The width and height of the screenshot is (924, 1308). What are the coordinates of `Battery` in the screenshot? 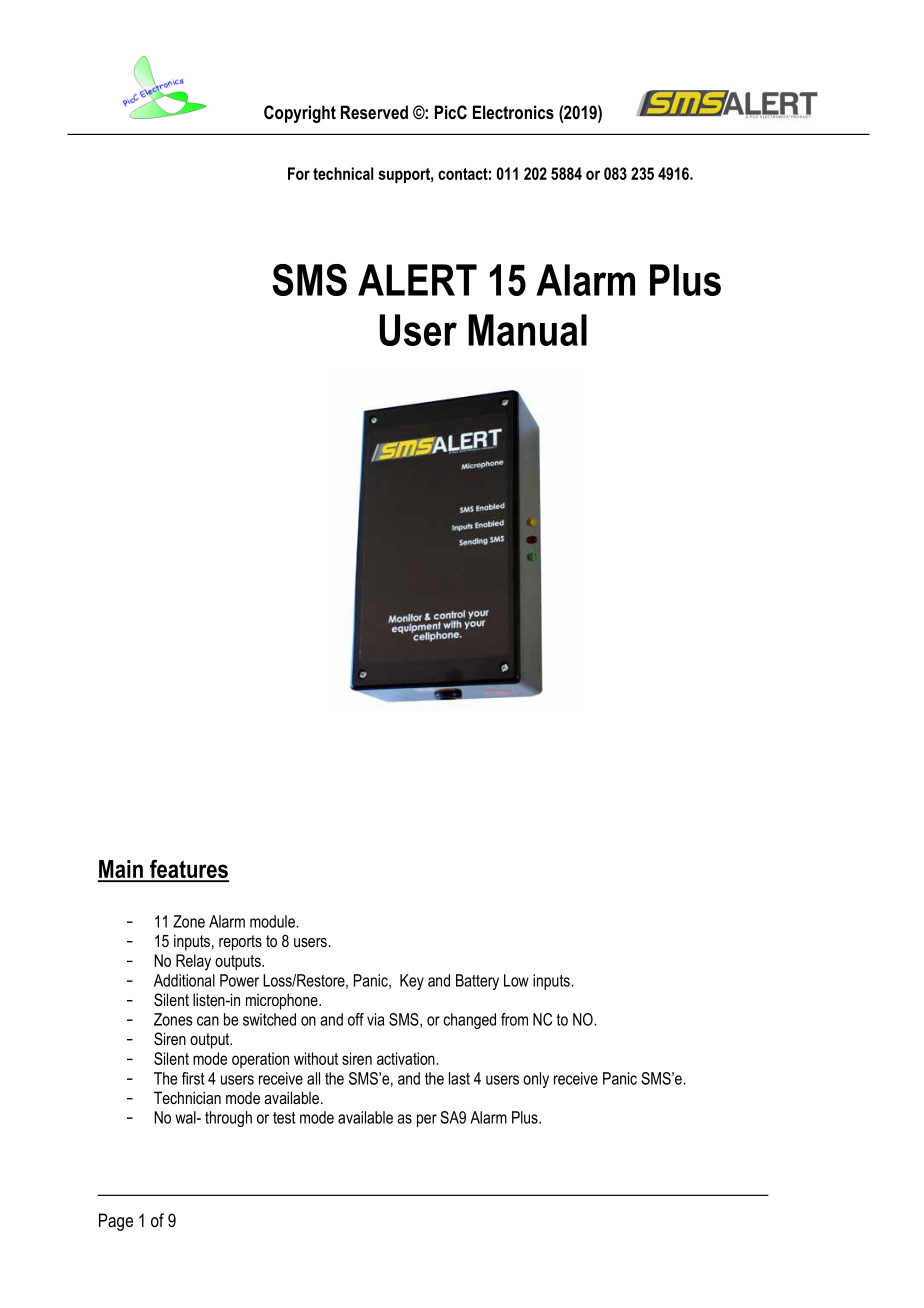 It's located at (477, 982).
